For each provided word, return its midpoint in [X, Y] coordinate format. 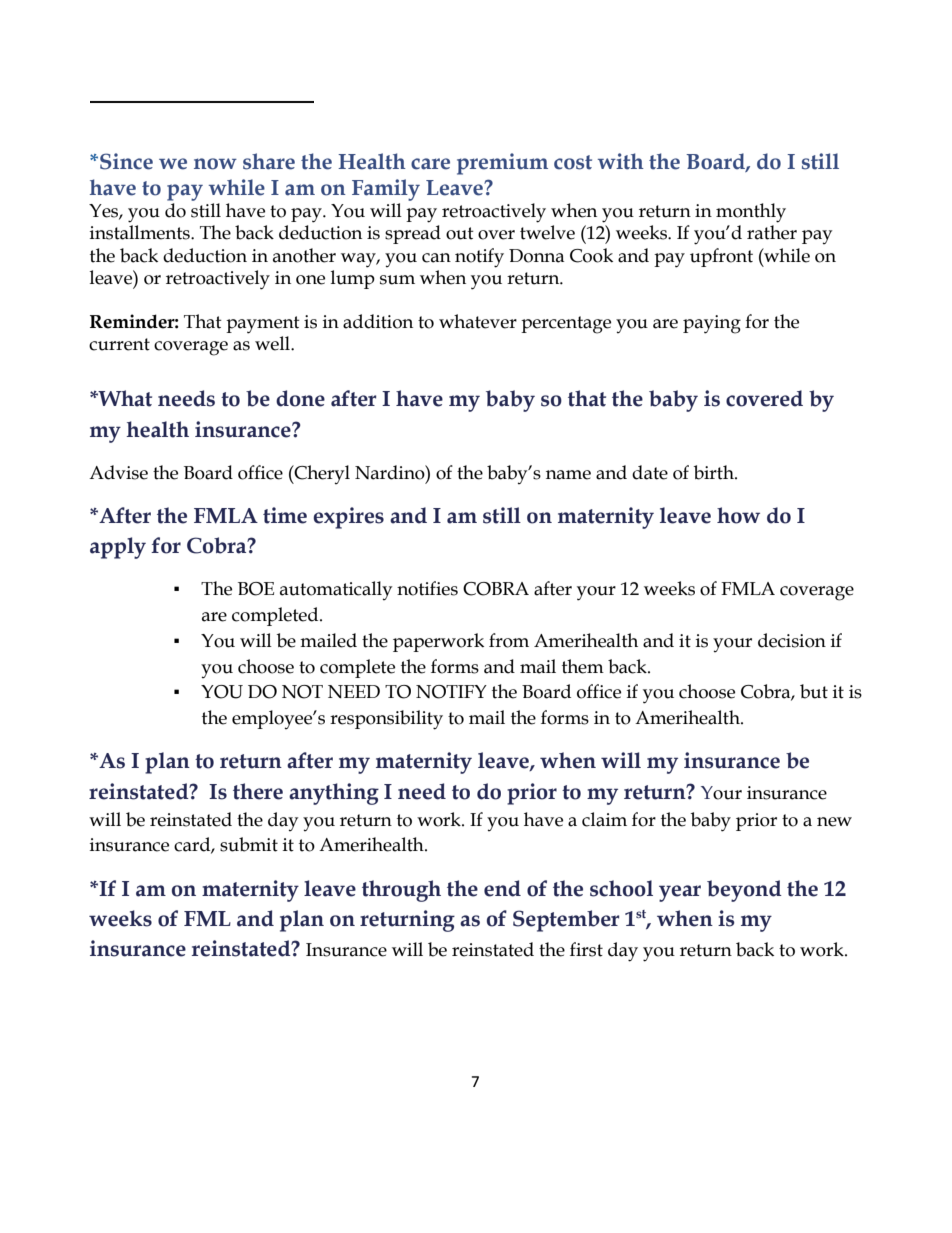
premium [502, 164]
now [215, 164]
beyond [744, 891]
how [738, 515]
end [502, 888]
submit [249, 844]
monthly [751, 213]
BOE [256, 589]
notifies [427, 588]
